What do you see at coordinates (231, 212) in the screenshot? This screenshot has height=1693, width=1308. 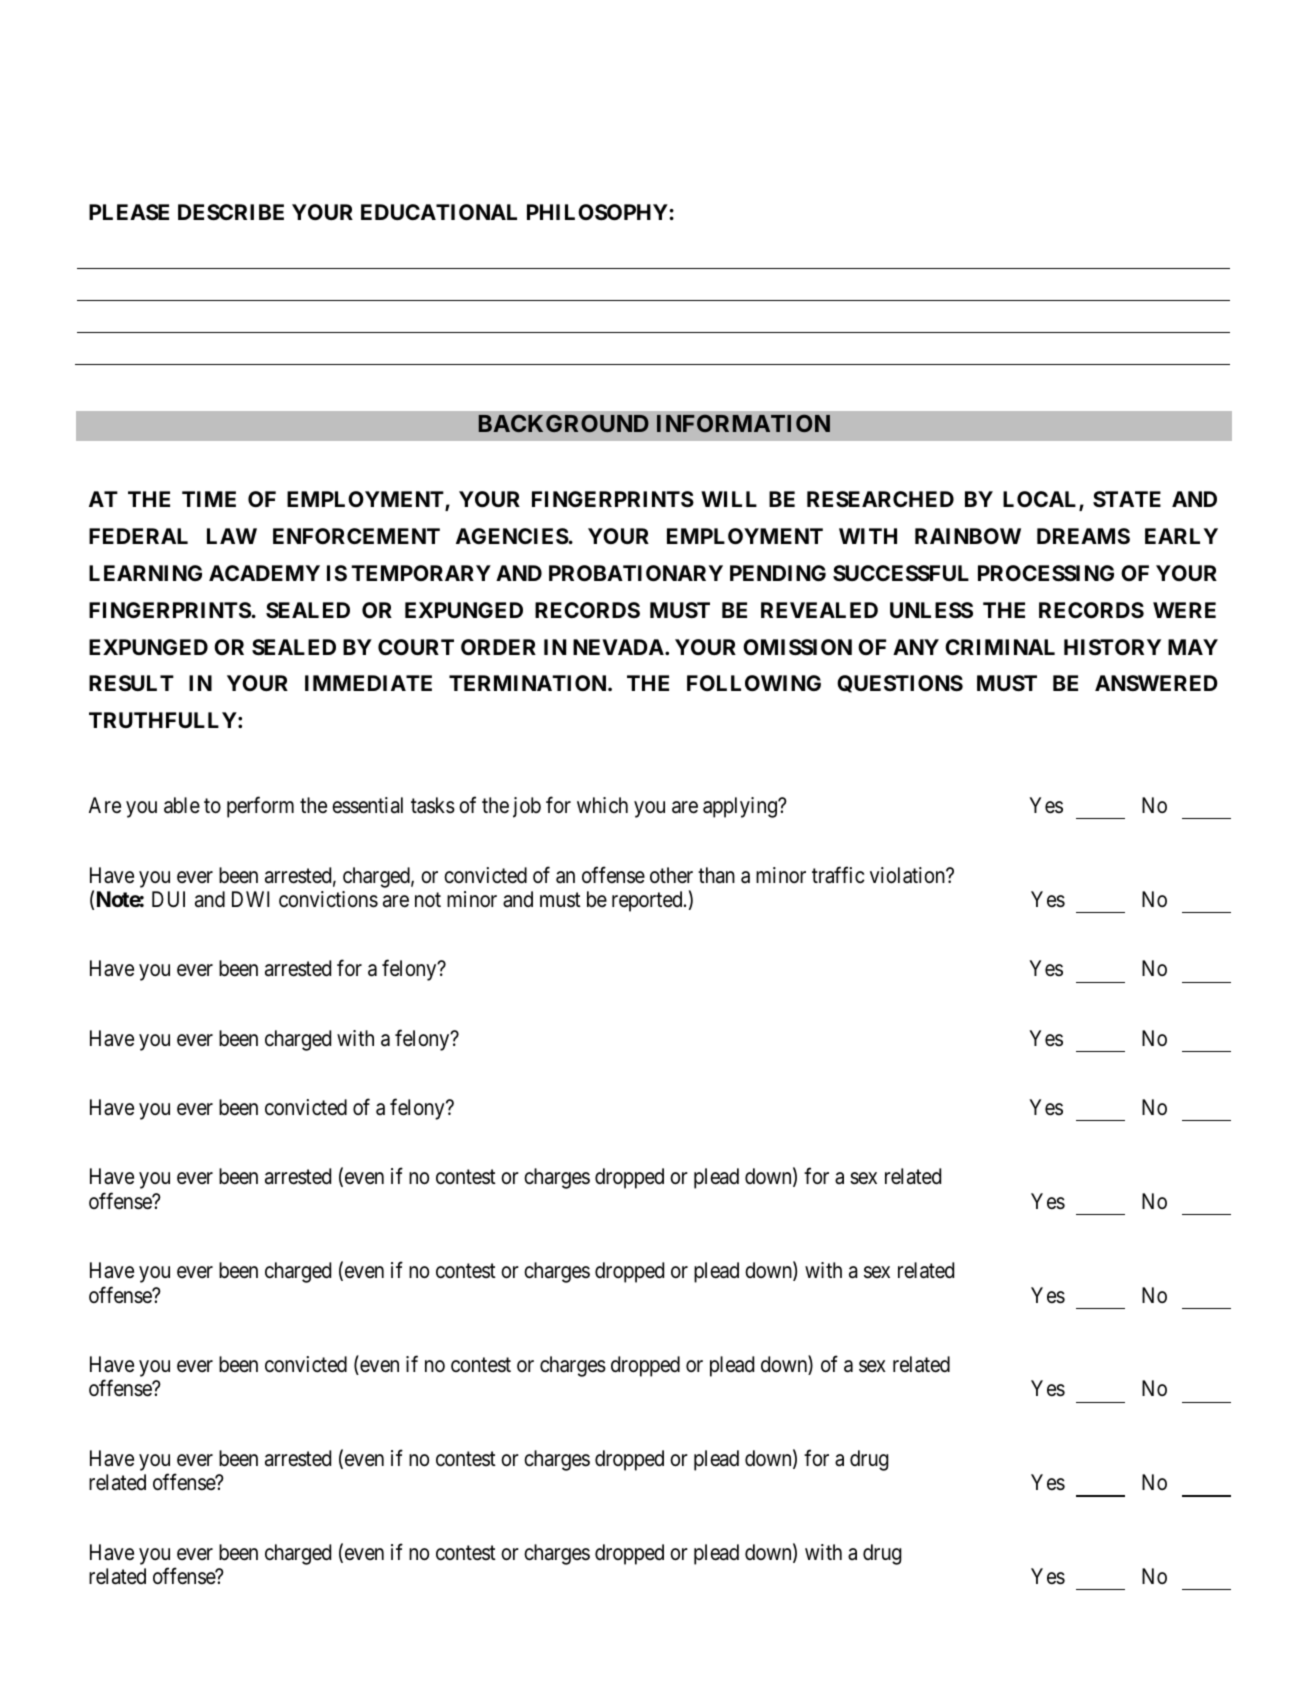 I see `DESCRIBE` at bounding box center [231, 212].
